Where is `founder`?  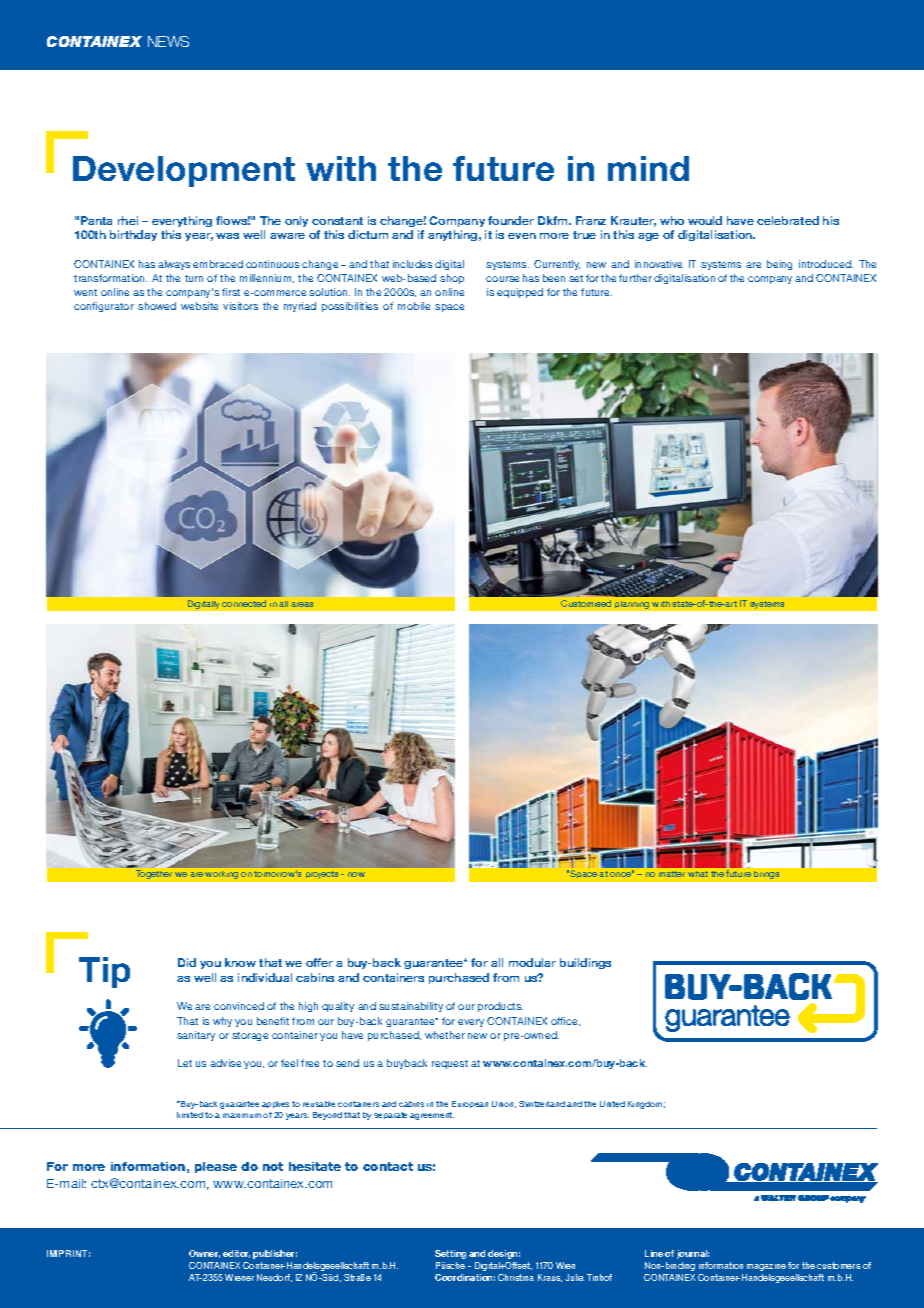
founder is located at coordinates (511, 220).
